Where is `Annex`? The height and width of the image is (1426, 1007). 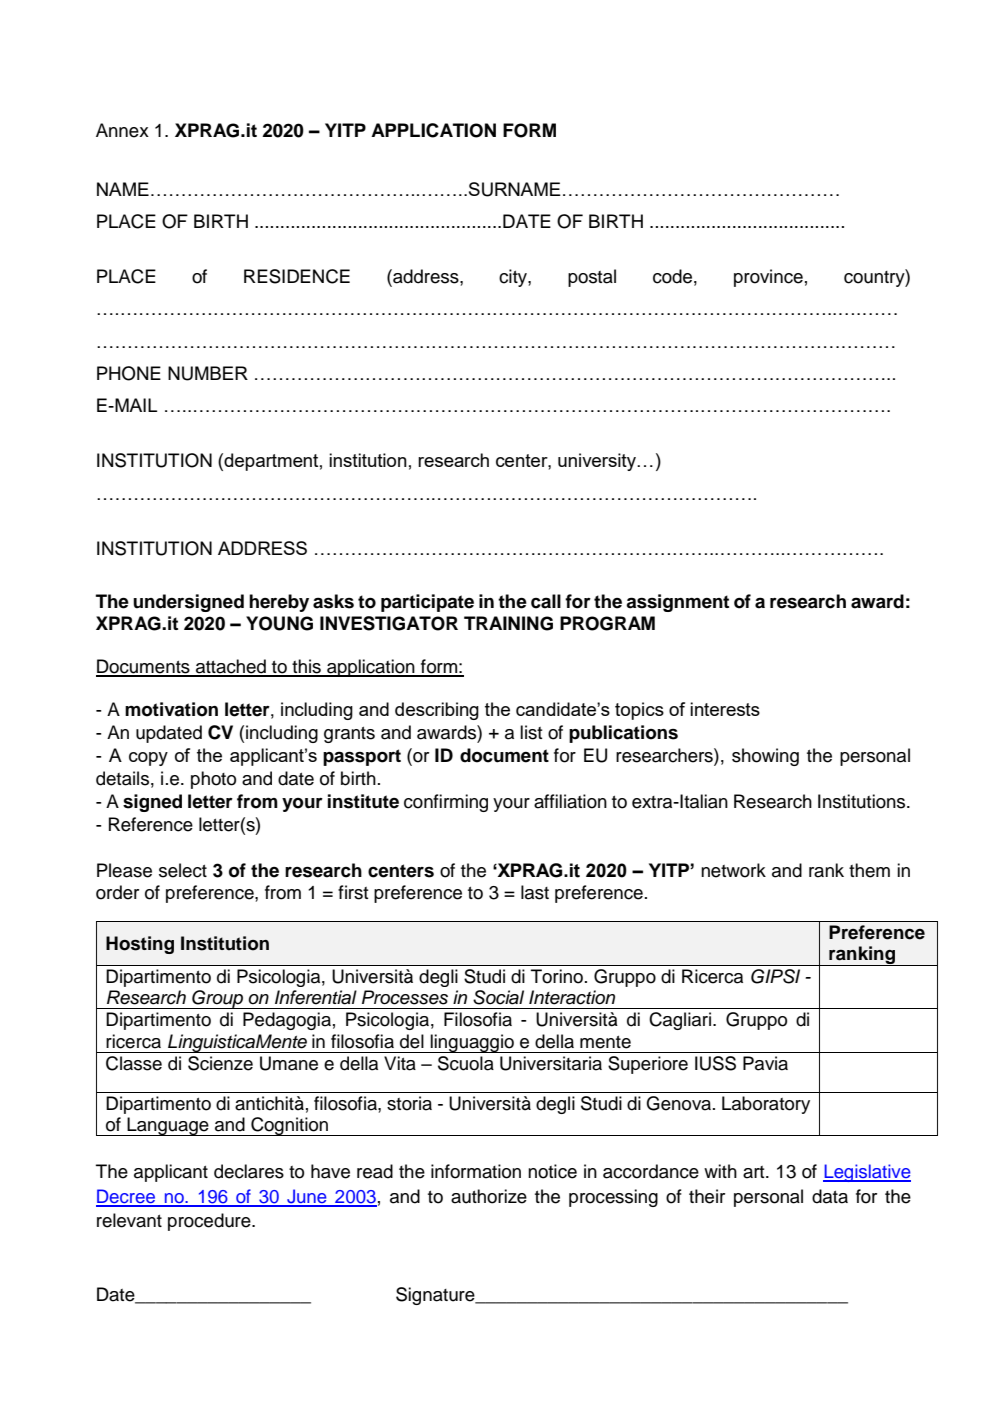 Annex is located at coordinates (122, 130).
